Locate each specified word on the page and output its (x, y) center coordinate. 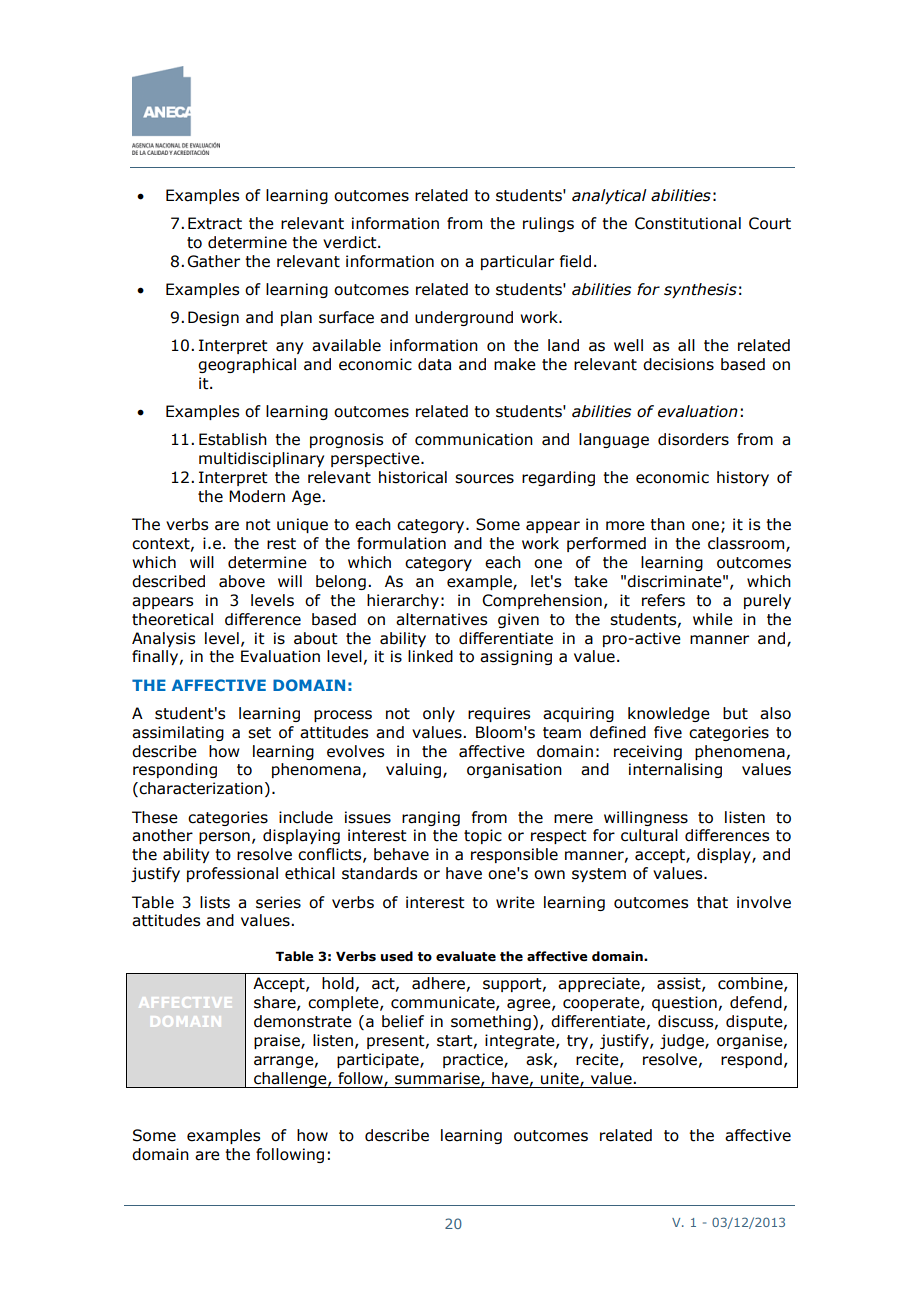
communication (474, 439)
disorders (693, 439)
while (713, 619)
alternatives (441, 619)
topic (483, 836)
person (224, 838)
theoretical (172, 619)
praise (278, 1041)
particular (517, 262)
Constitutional (688, 223)
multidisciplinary (261, 459)
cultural (649, 835)
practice (474, 1060)
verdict (351, 242)
